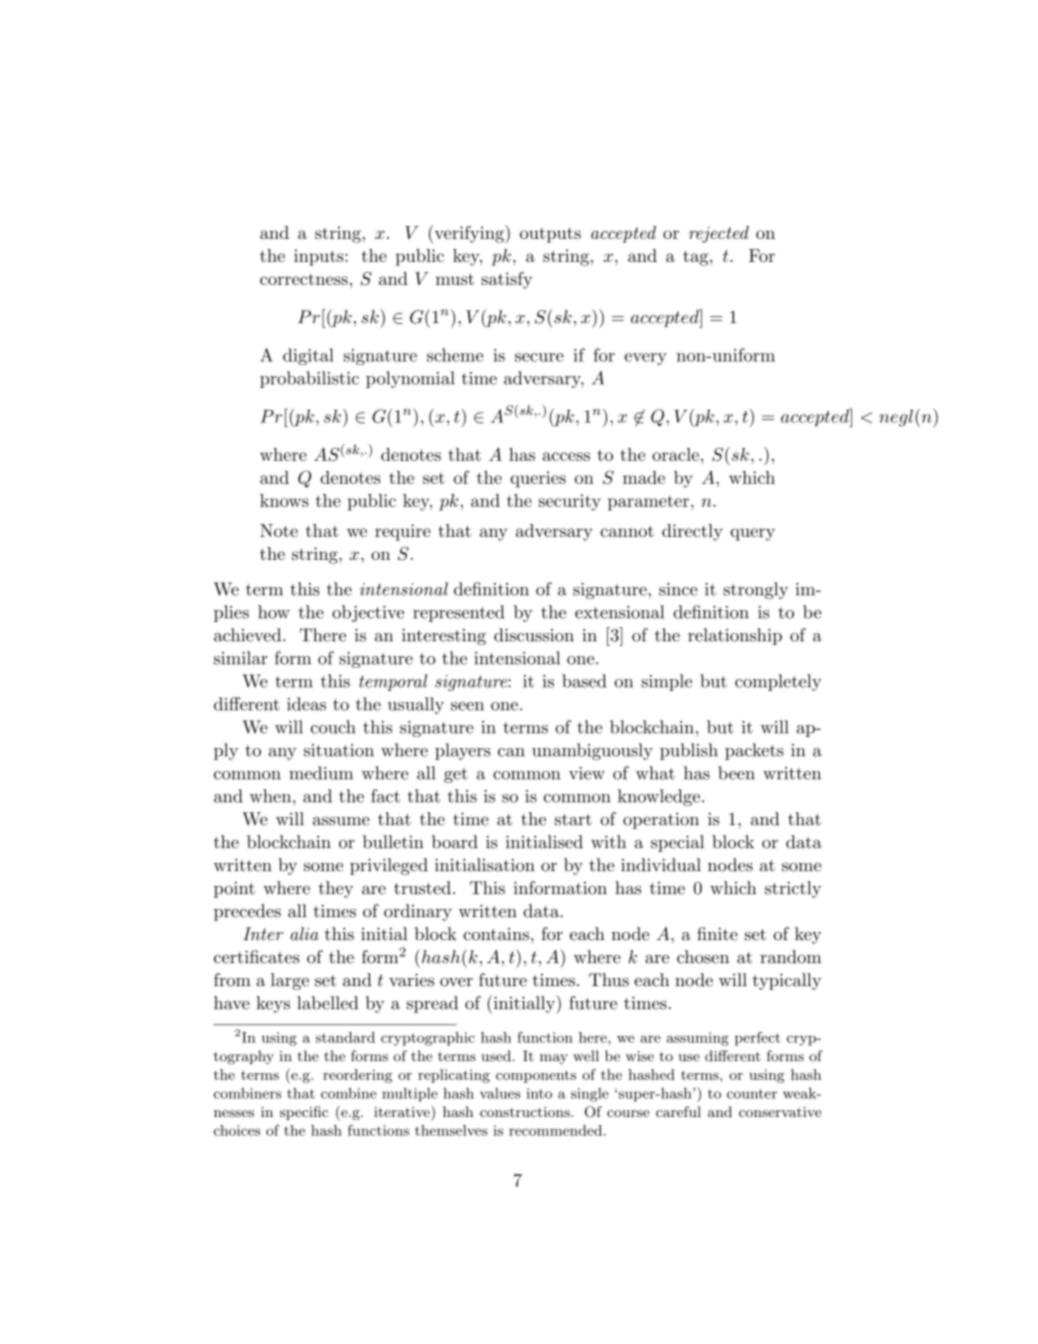 The image size is (1038, 1344). What do you see at coordinates (573, 820) in the page?
I see `start` at bounding box center [573, 820].
